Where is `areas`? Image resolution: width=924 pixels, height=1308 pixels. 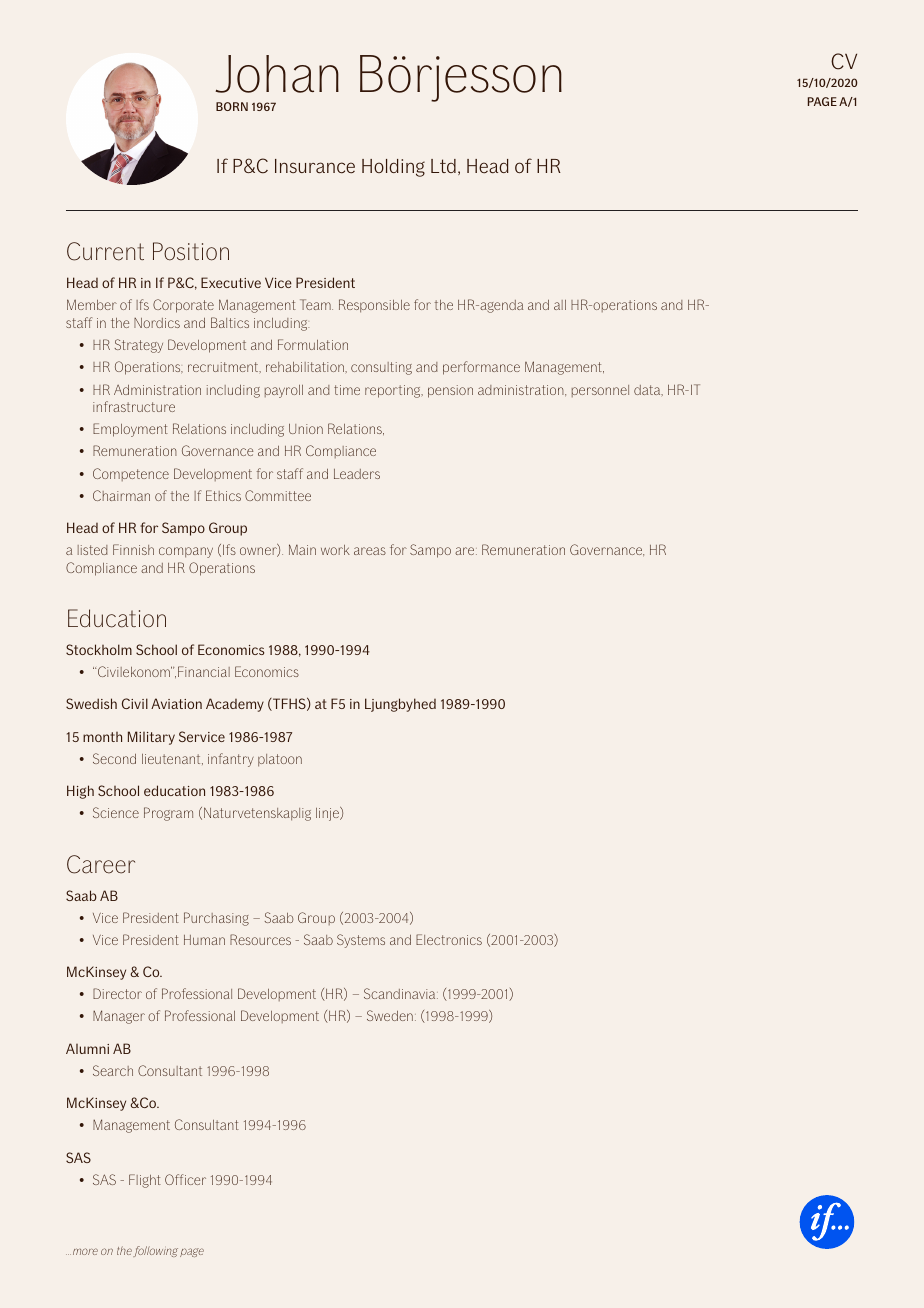
areas is located at coordinates (370, 551).
